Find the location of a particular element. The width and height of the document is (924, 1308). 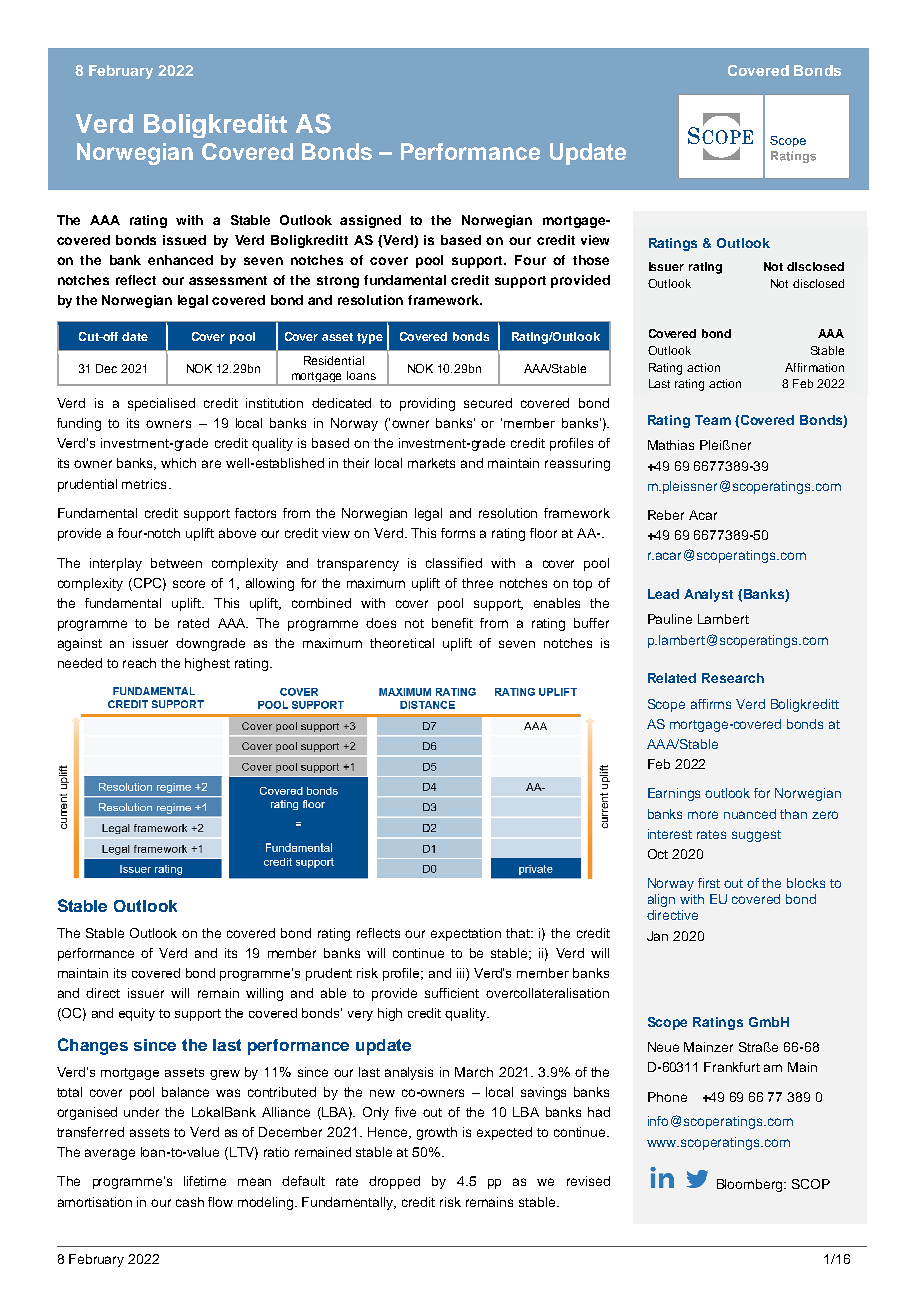

dropped is located at coordinates (394, 1182).
